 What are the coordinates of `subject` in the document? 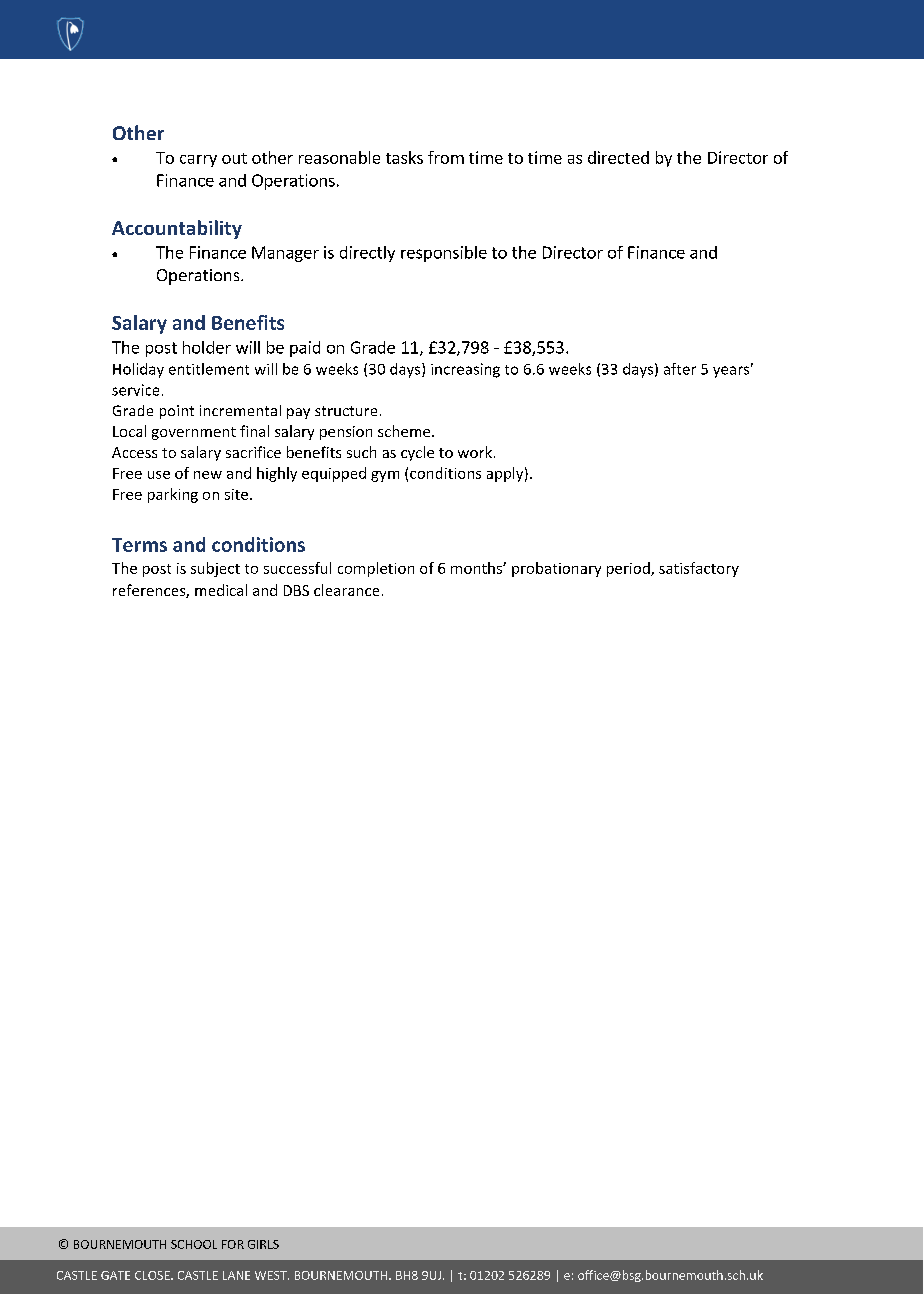 It's located at (215, 569).
